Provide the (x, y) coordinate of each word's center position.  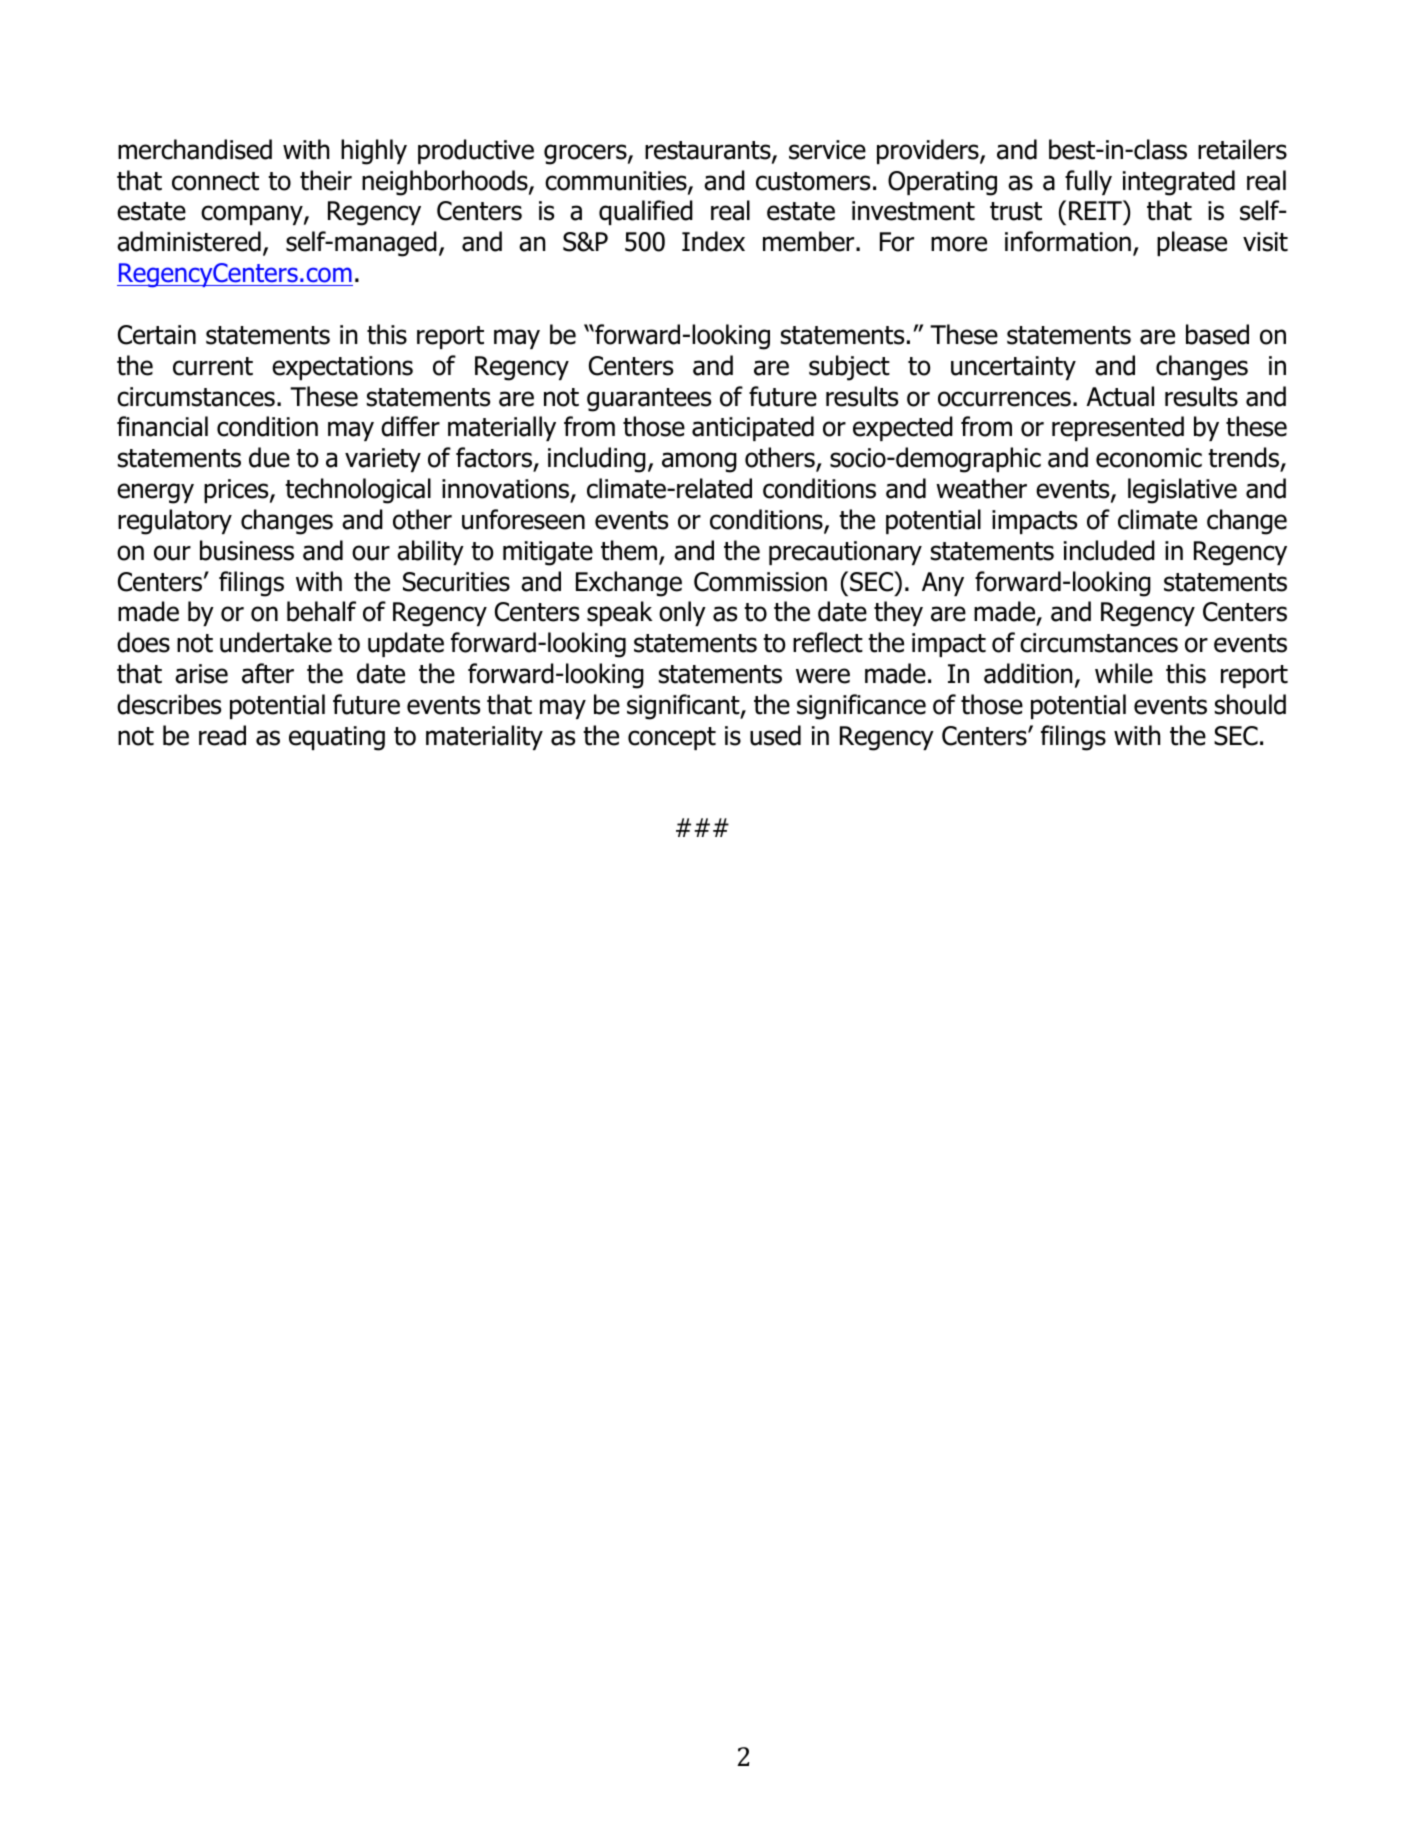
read (222, 735)
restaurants (709, 151)
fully (1088, 182)
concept (672, 738)
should (1250, 704)
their (326, 180)
